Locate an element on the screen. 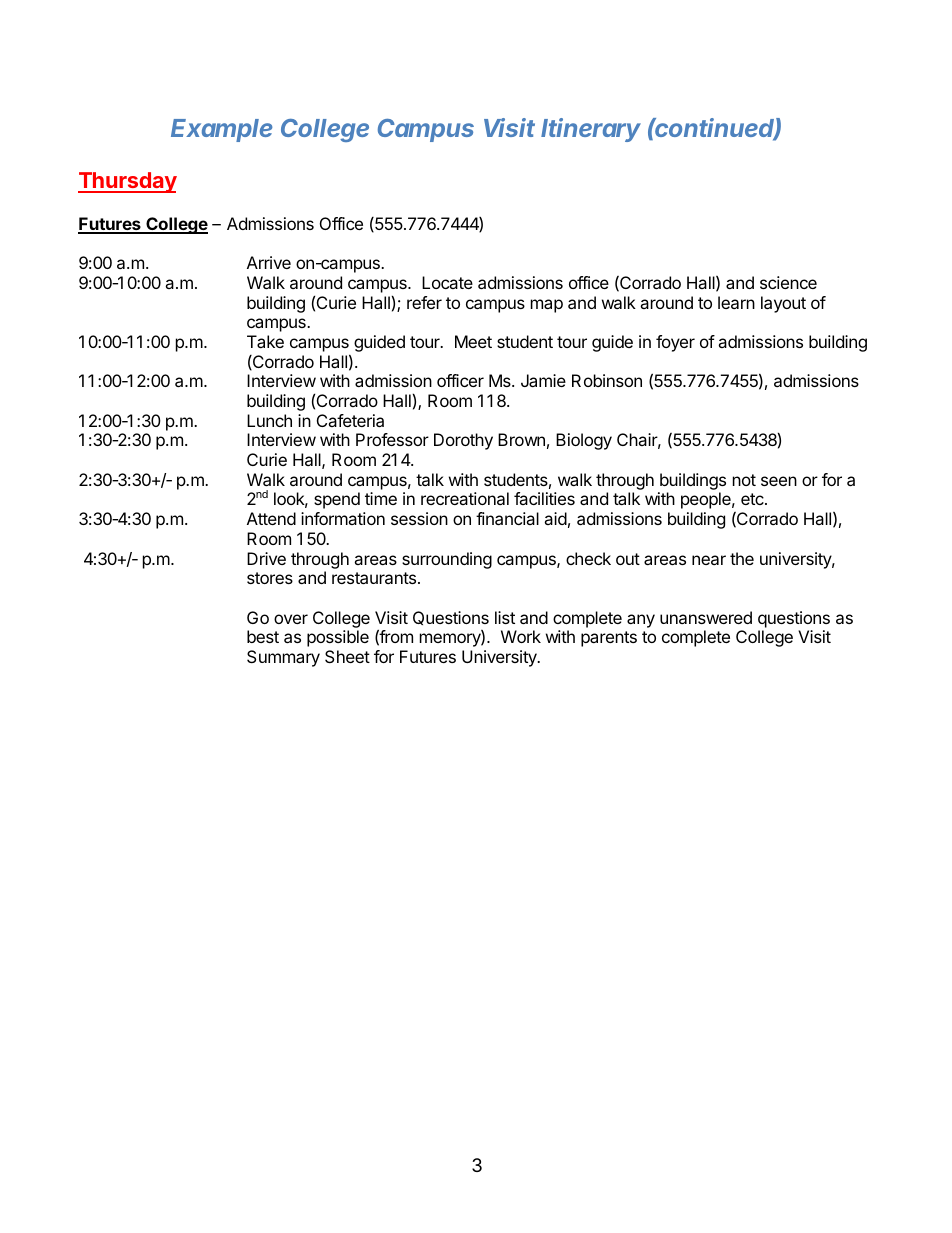  near is located at coordinates (709, 560).
